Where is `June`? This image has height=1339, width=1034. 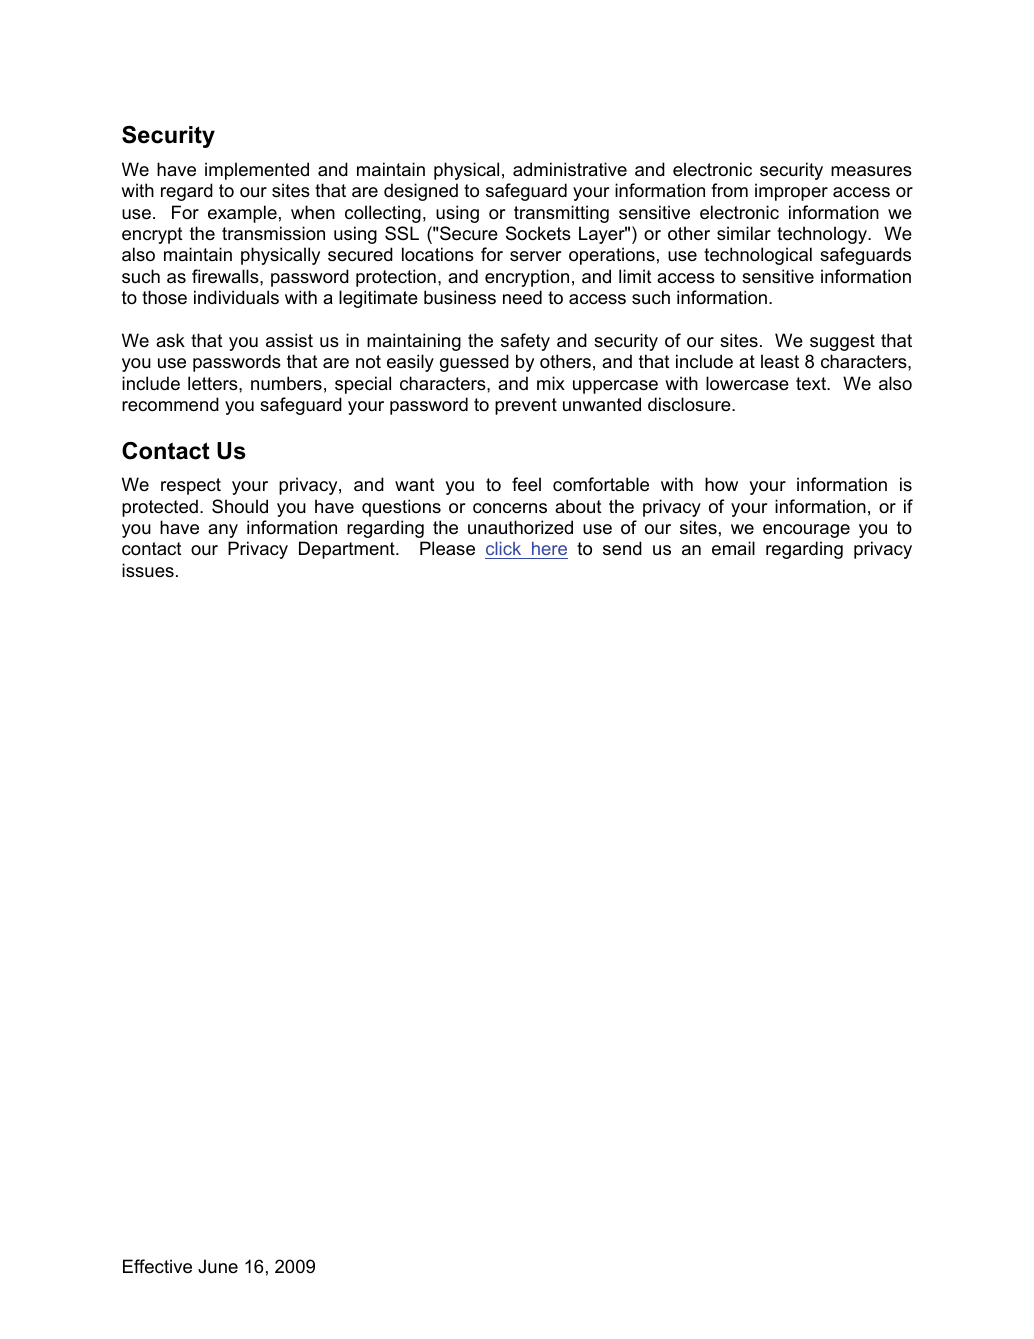
June is located at coordinates (218, 1266).
